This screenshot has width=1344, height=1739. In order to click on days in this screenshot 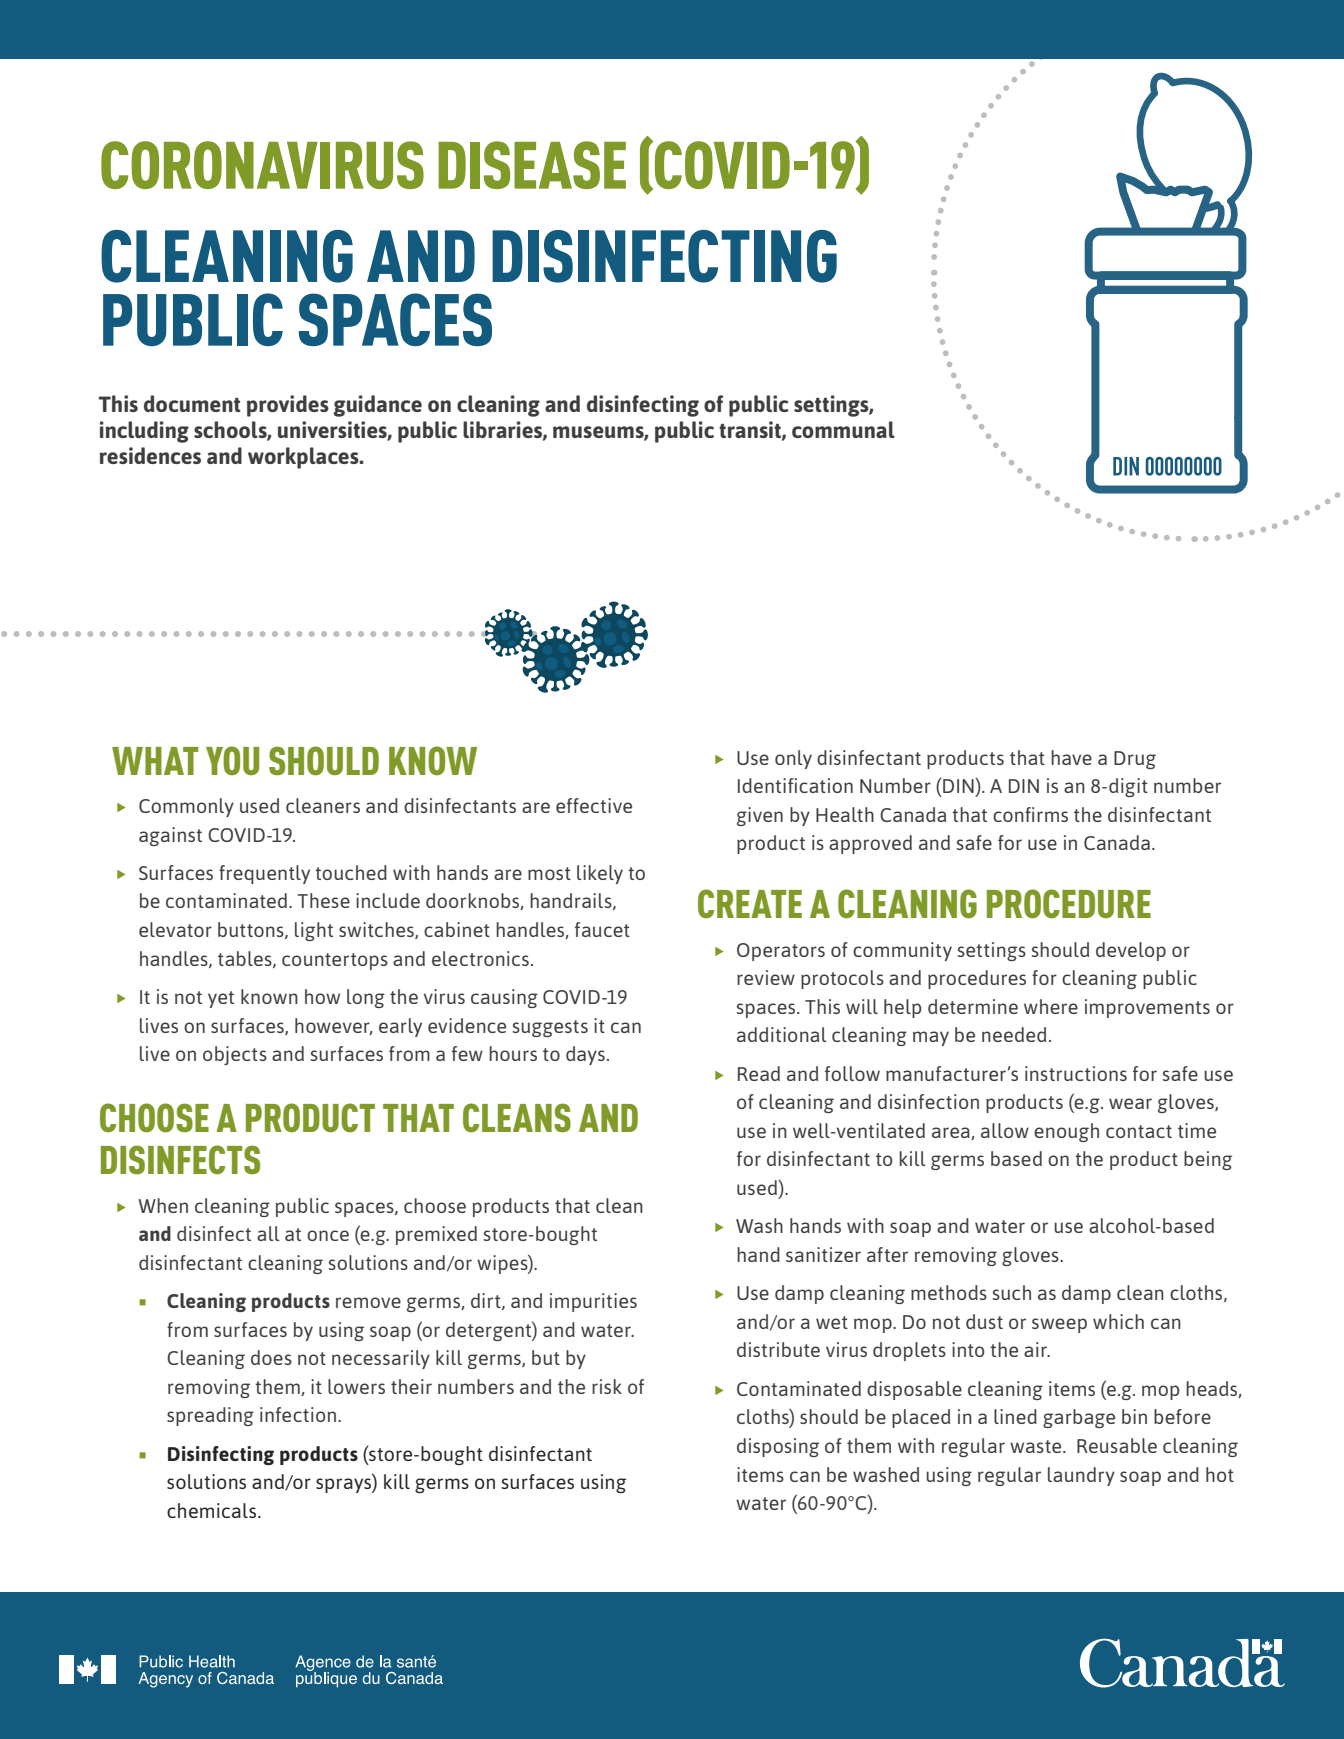, I will do `click(585, 1055)`.
